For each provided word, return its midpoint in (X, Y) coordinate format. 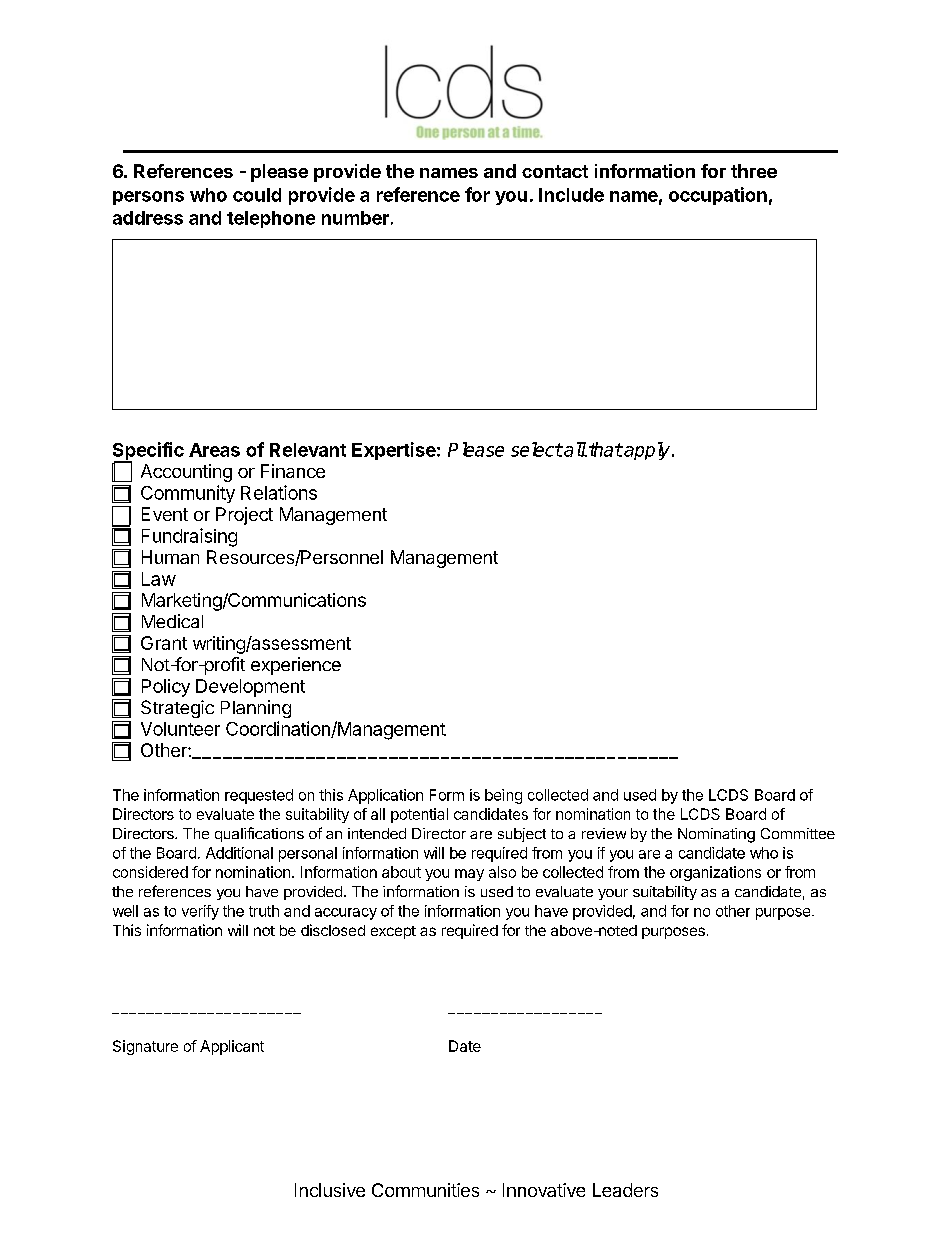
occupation (718, 196)
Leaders (625, 1190)
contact (555, 171)
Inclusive (330, 1190)
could (257, 195)
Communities (425, 1190)
